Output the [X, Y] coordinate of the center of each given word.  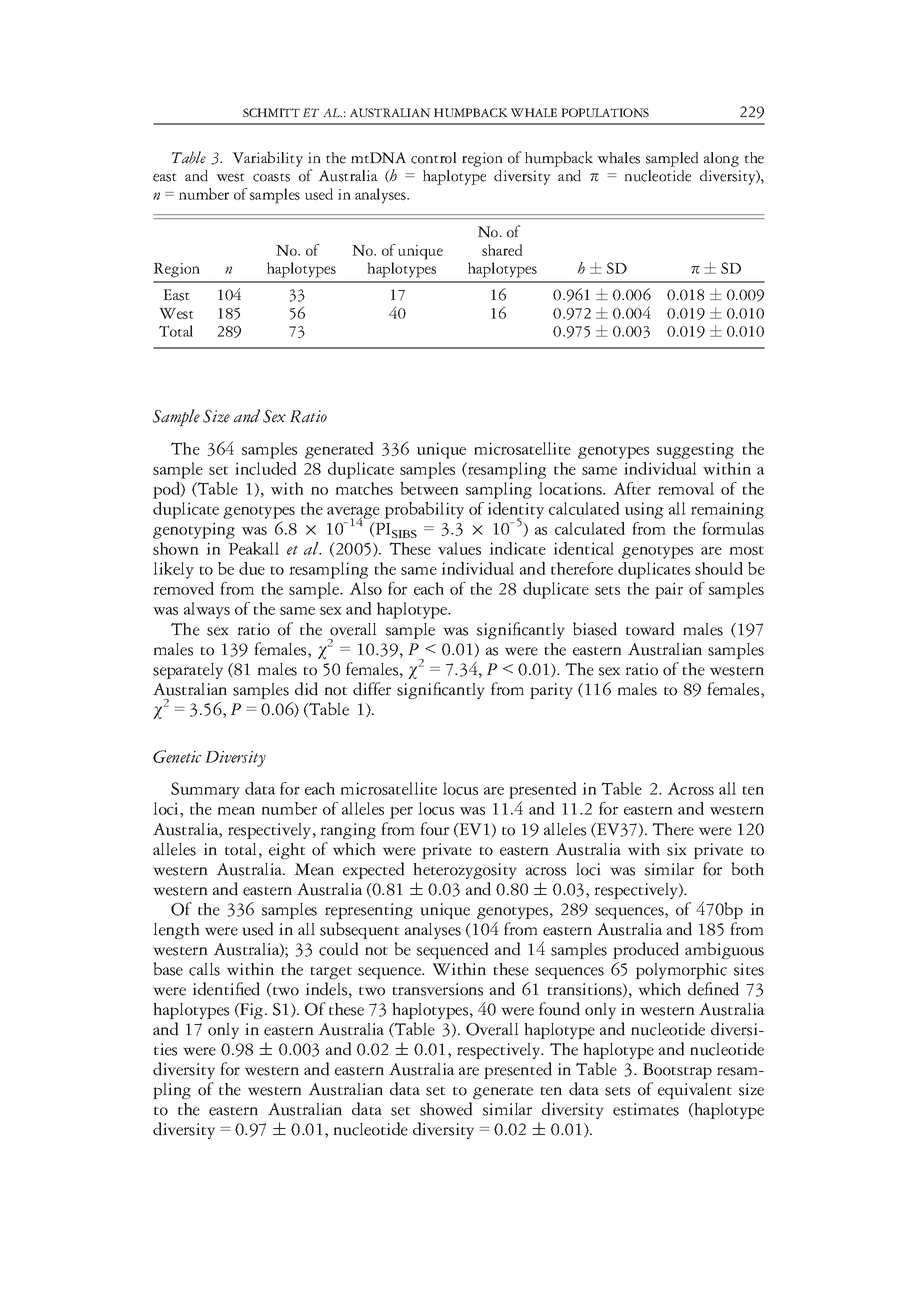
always [207, 610]
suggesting [695, 450]
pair [669, 590]
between [429, 488]
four [434, 829]
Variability [267, 159]
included [266, 468]
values [459, 548]
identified [226, 989]
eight [287, 851]
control [434, 158]
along [721, 159]
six [677, 849]
